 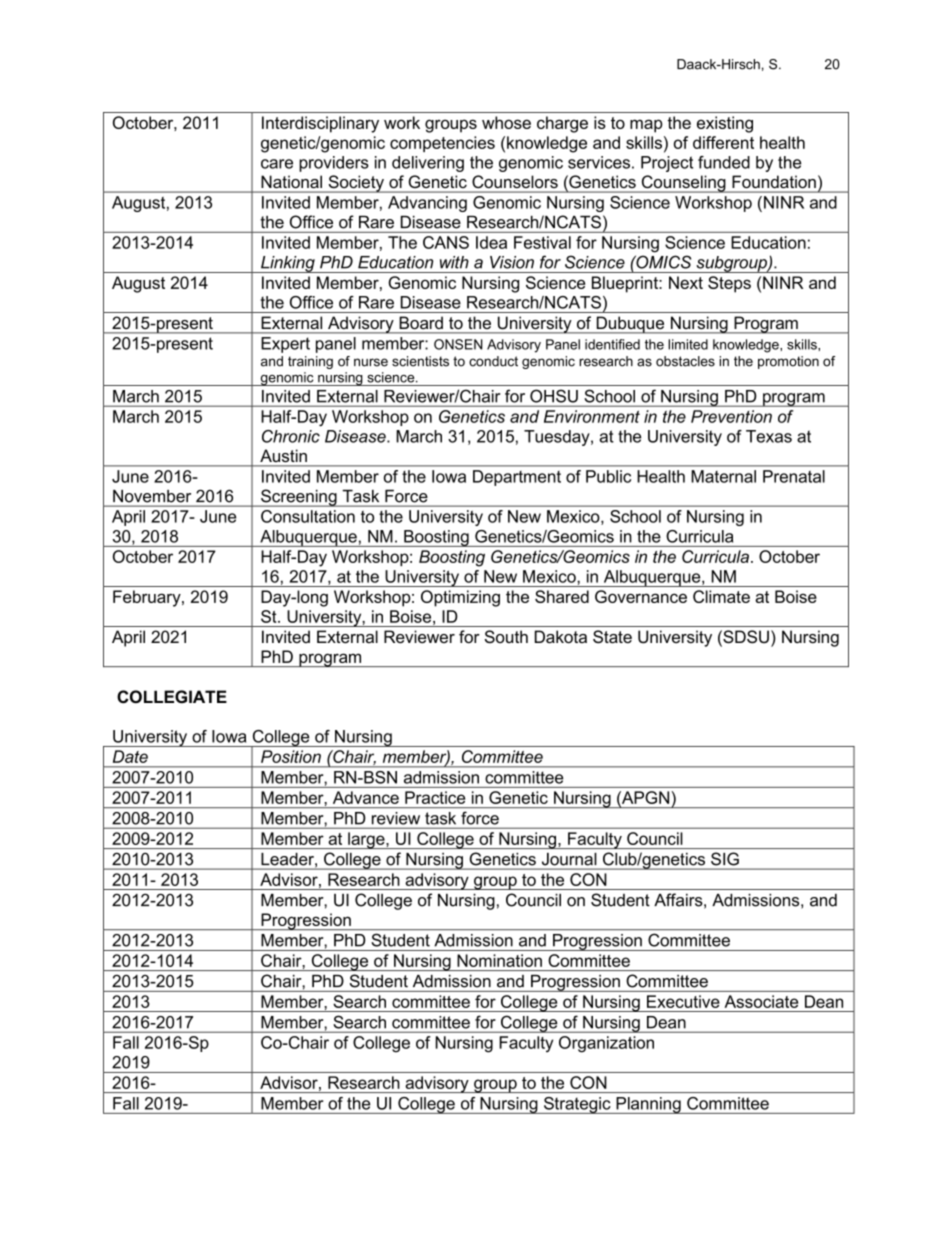 I want to click on Department, so click(x=517, y=478).
